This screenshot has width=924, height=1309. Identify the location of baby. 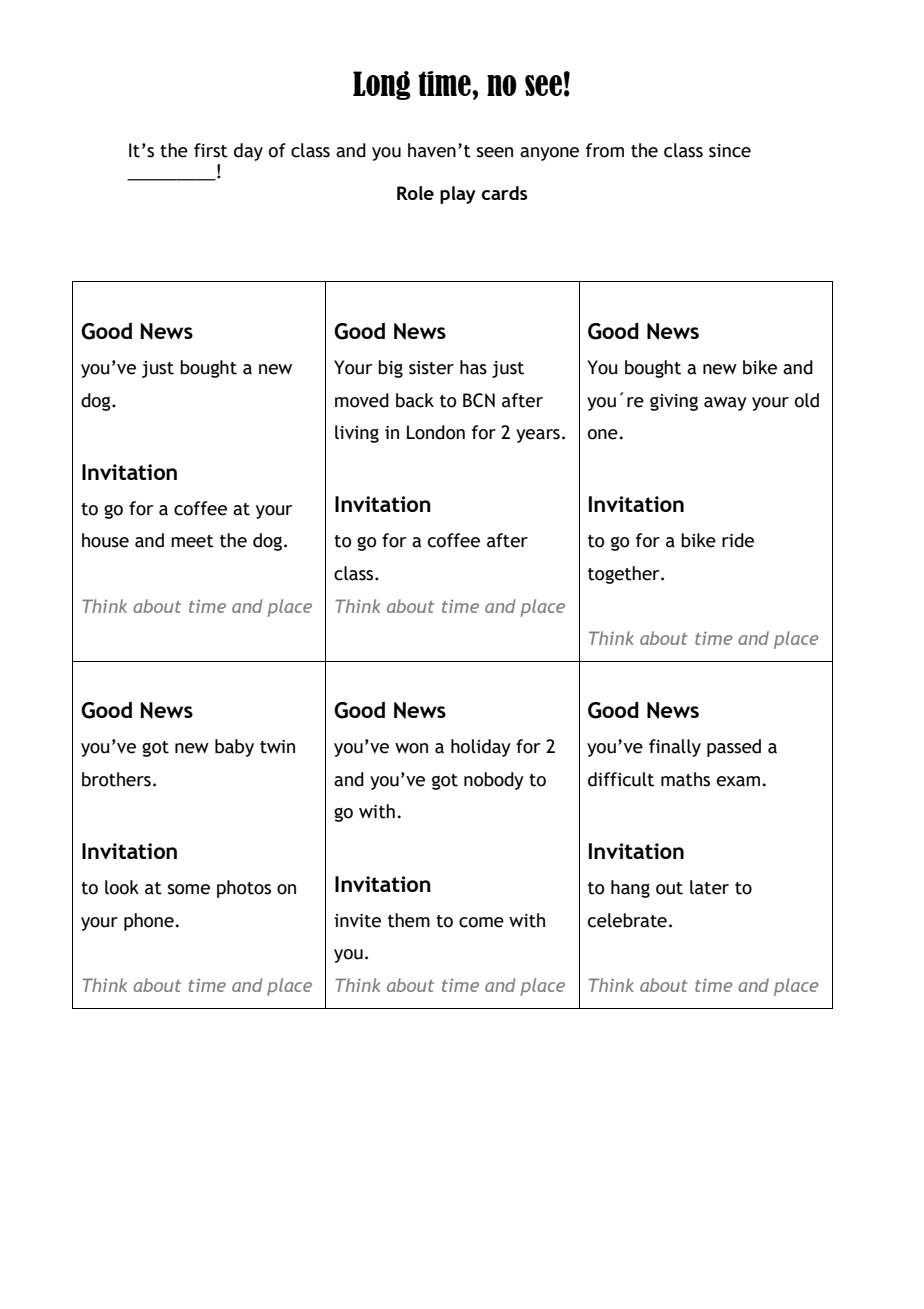
(234, 748).
